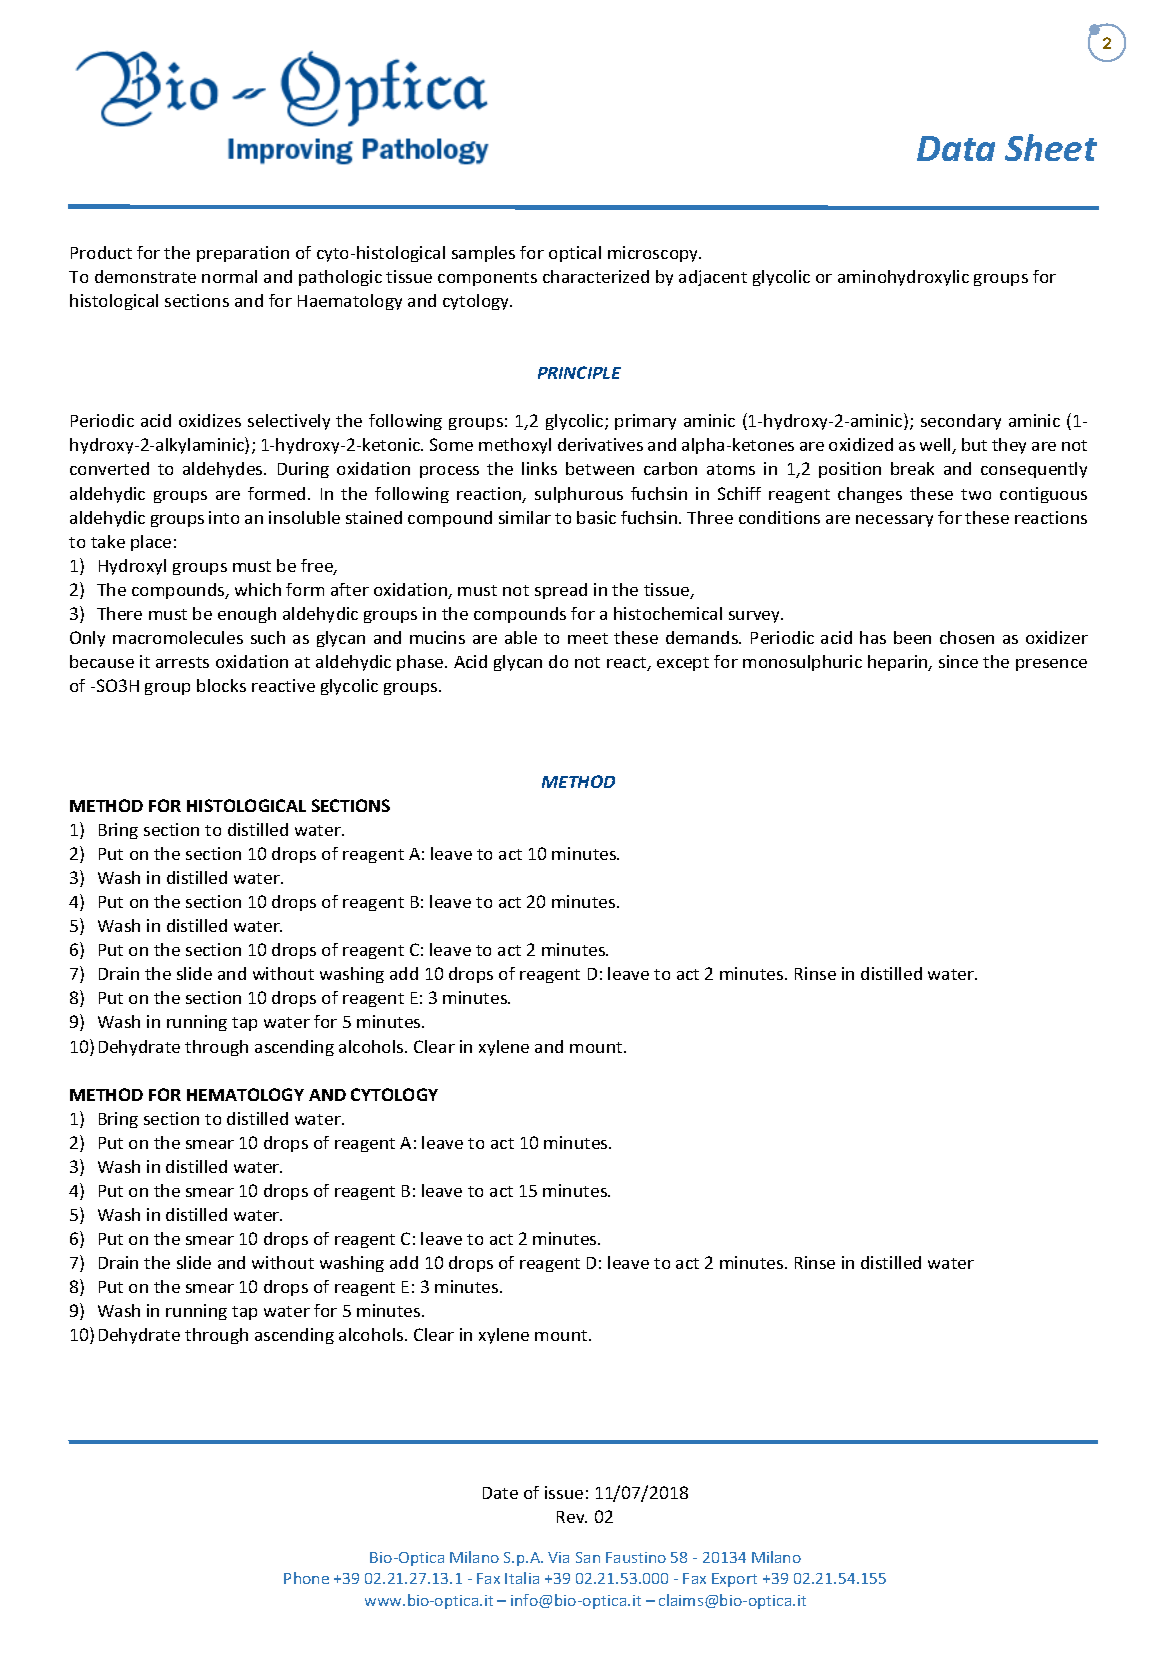 Image resolution: width=1172 pixels, height=1658 pixels. I want to click on necessary, so click(894, 521).
